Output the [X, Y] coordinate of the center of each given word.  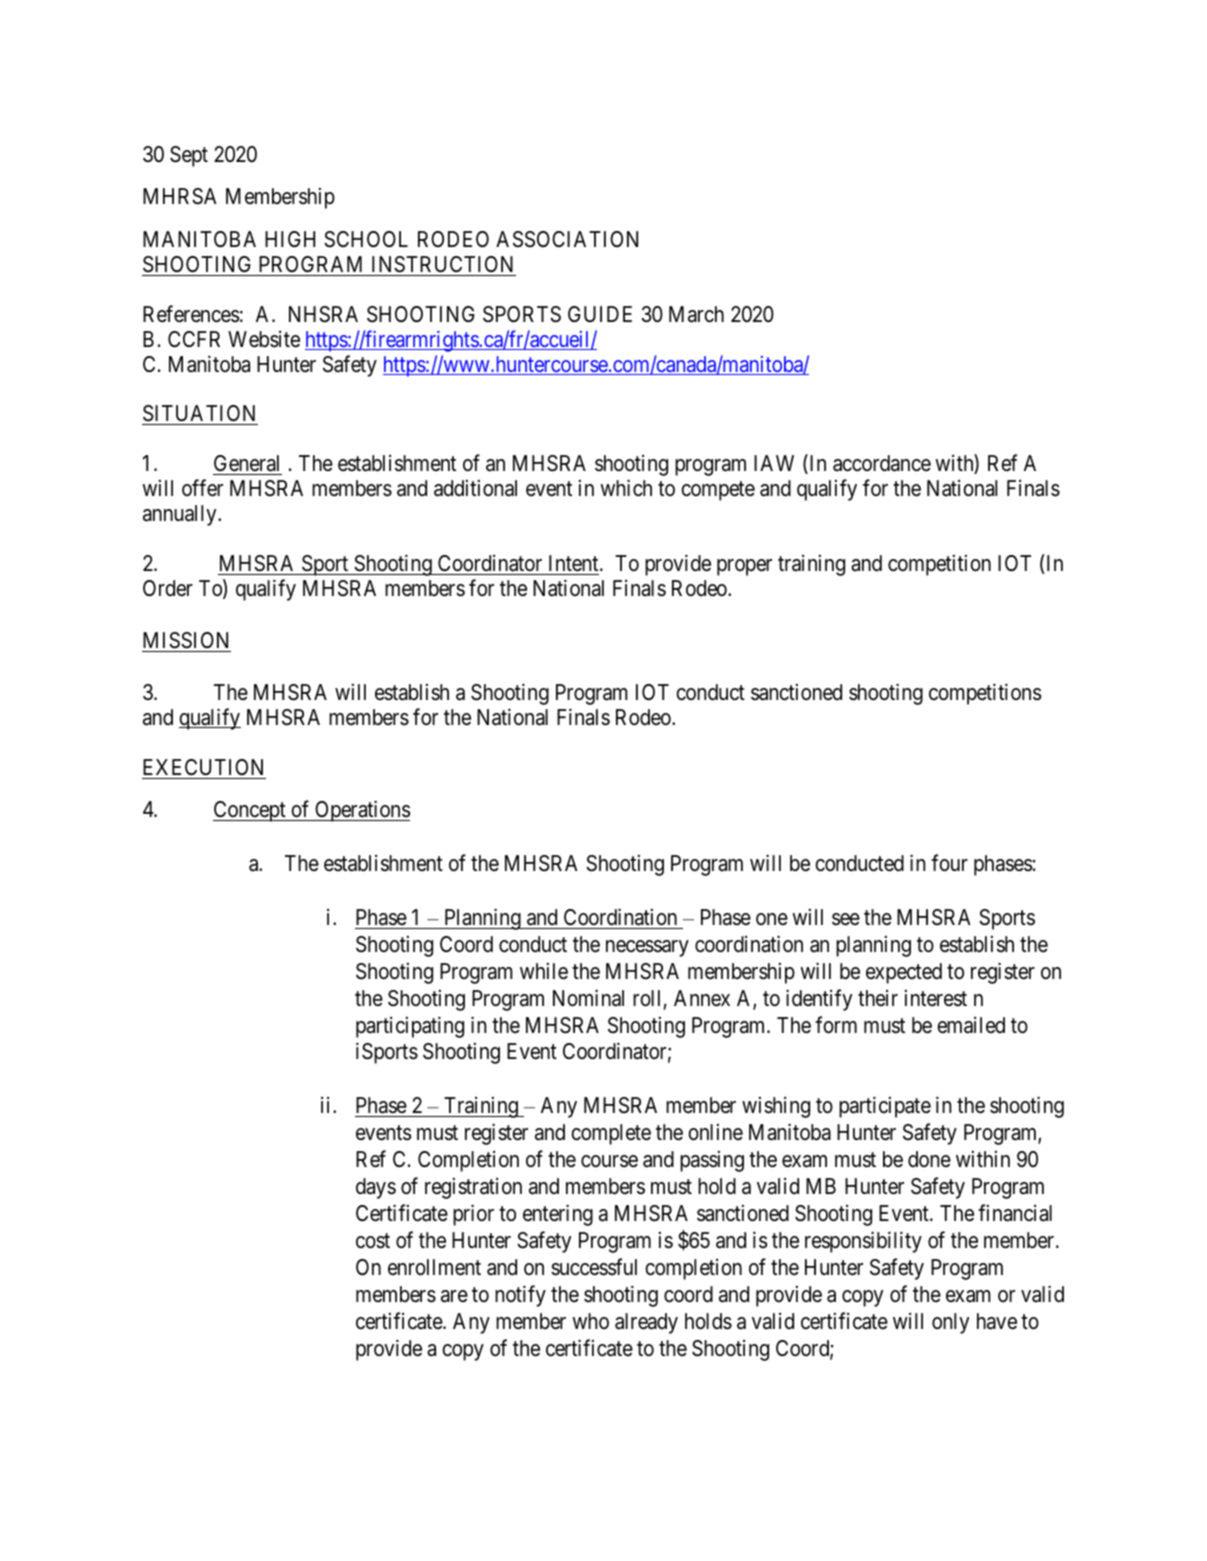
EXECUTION [203, 767]
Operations [362, 811]
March [696, 314]
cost [373, 1241]
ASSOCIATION [567, 239]
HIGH [290, 239]
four [949, 863]
